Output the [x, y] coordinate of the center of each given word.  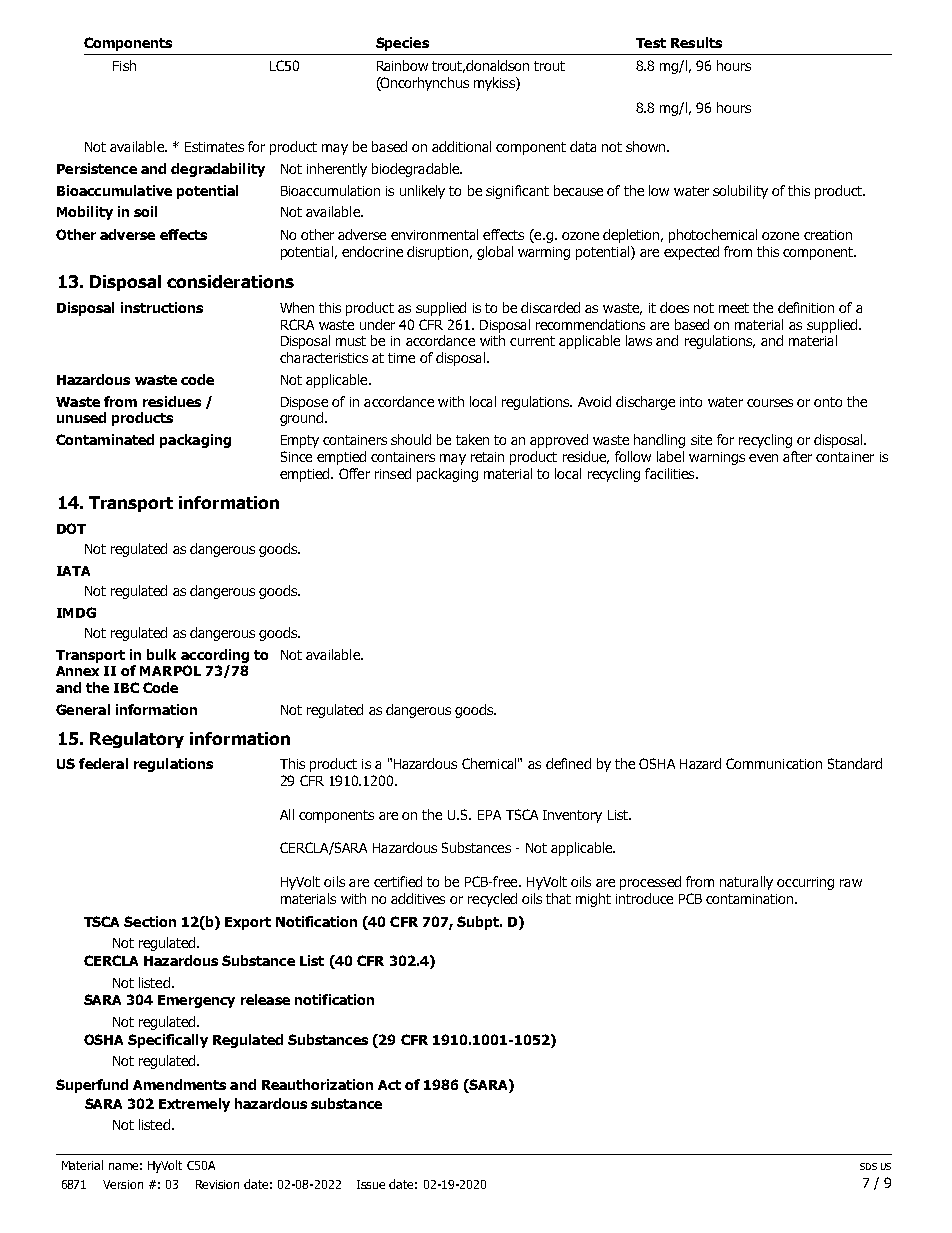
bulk [161, 654]
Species [402, 44]
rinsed [393, 473]
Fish [124, 65]
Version [123, 1184]
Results [696, 42]
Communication [774, 763]
